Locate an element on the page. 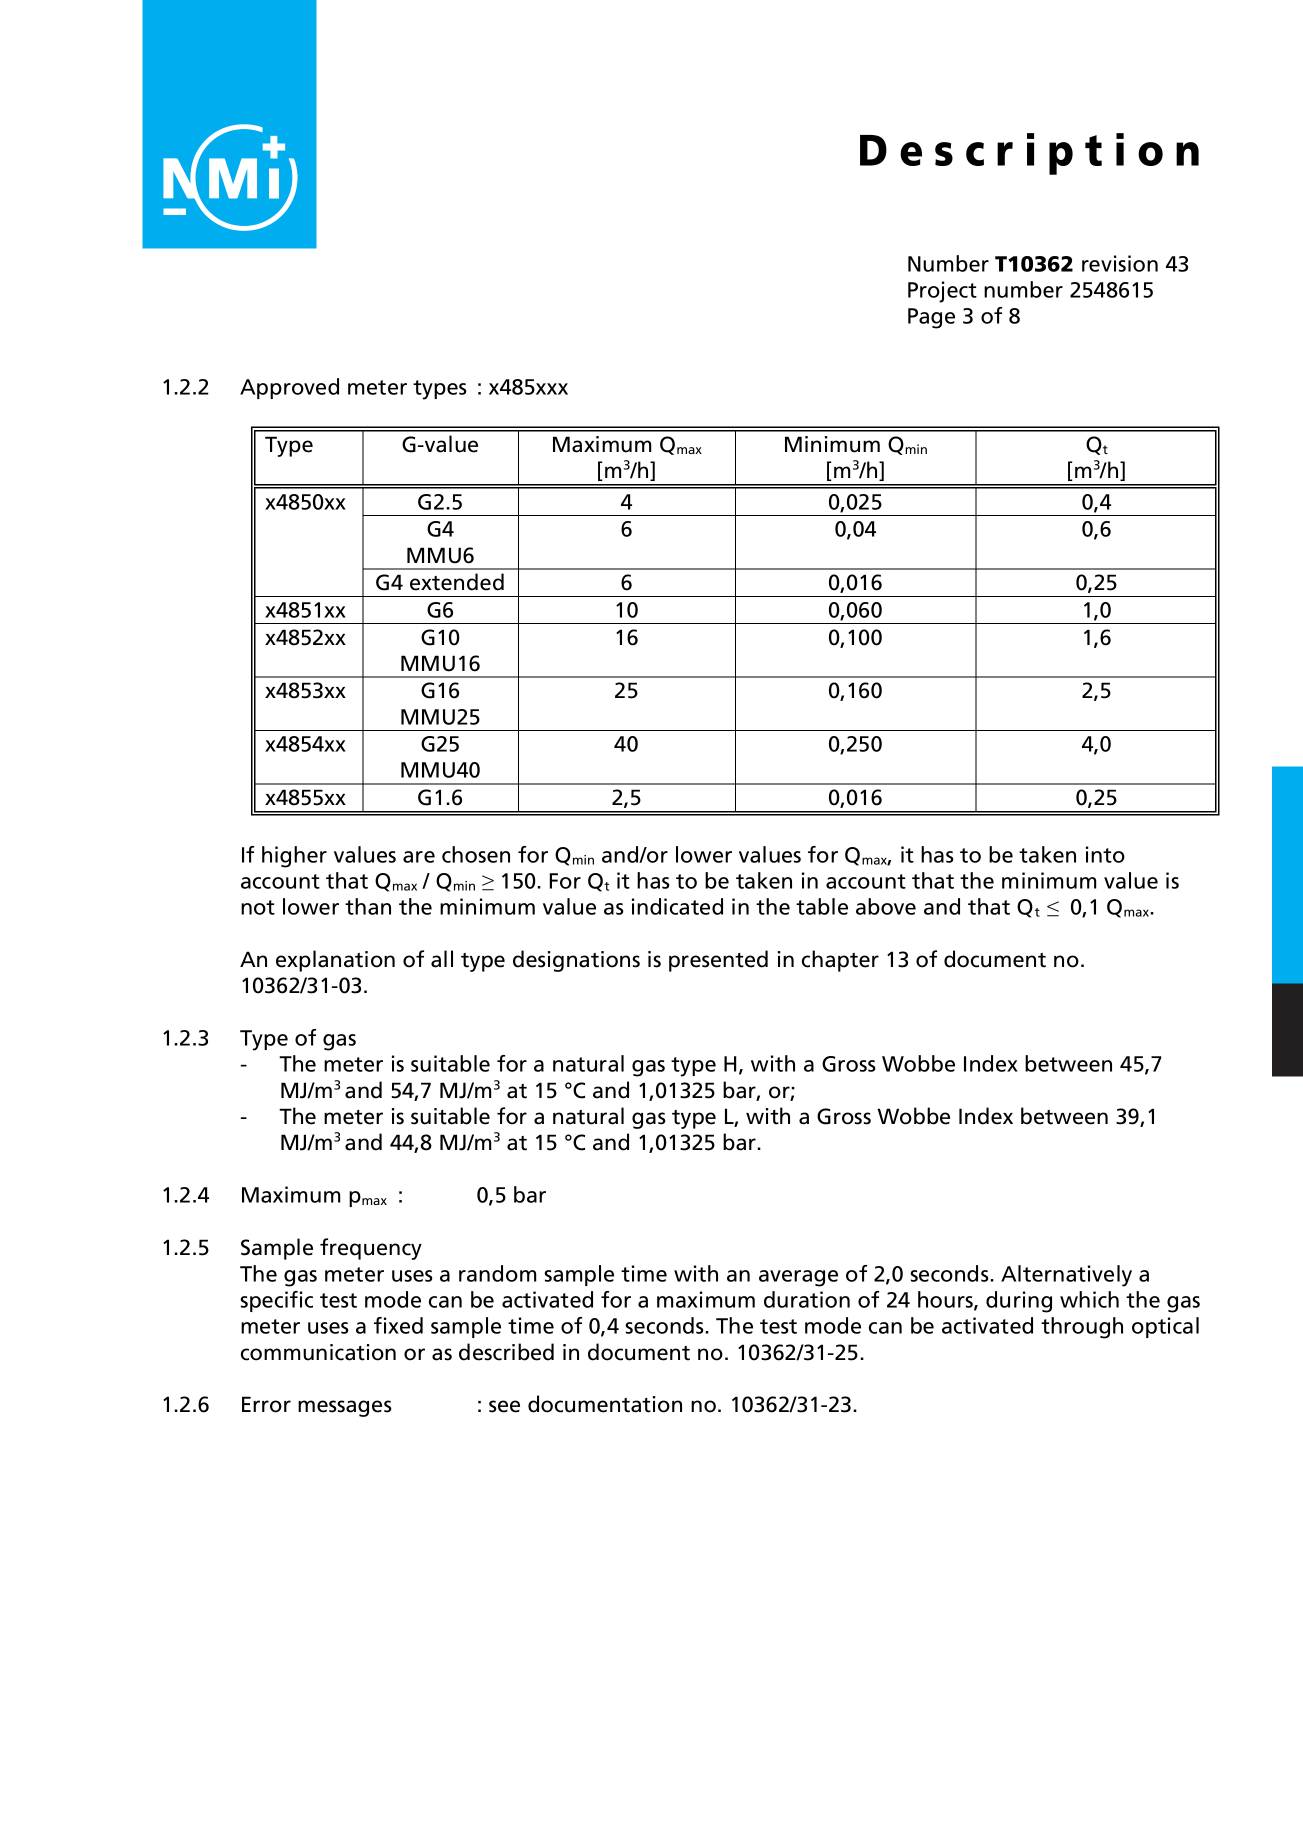 This document has height=1843, width=1303. into is located at coordinates (1105, 854).
